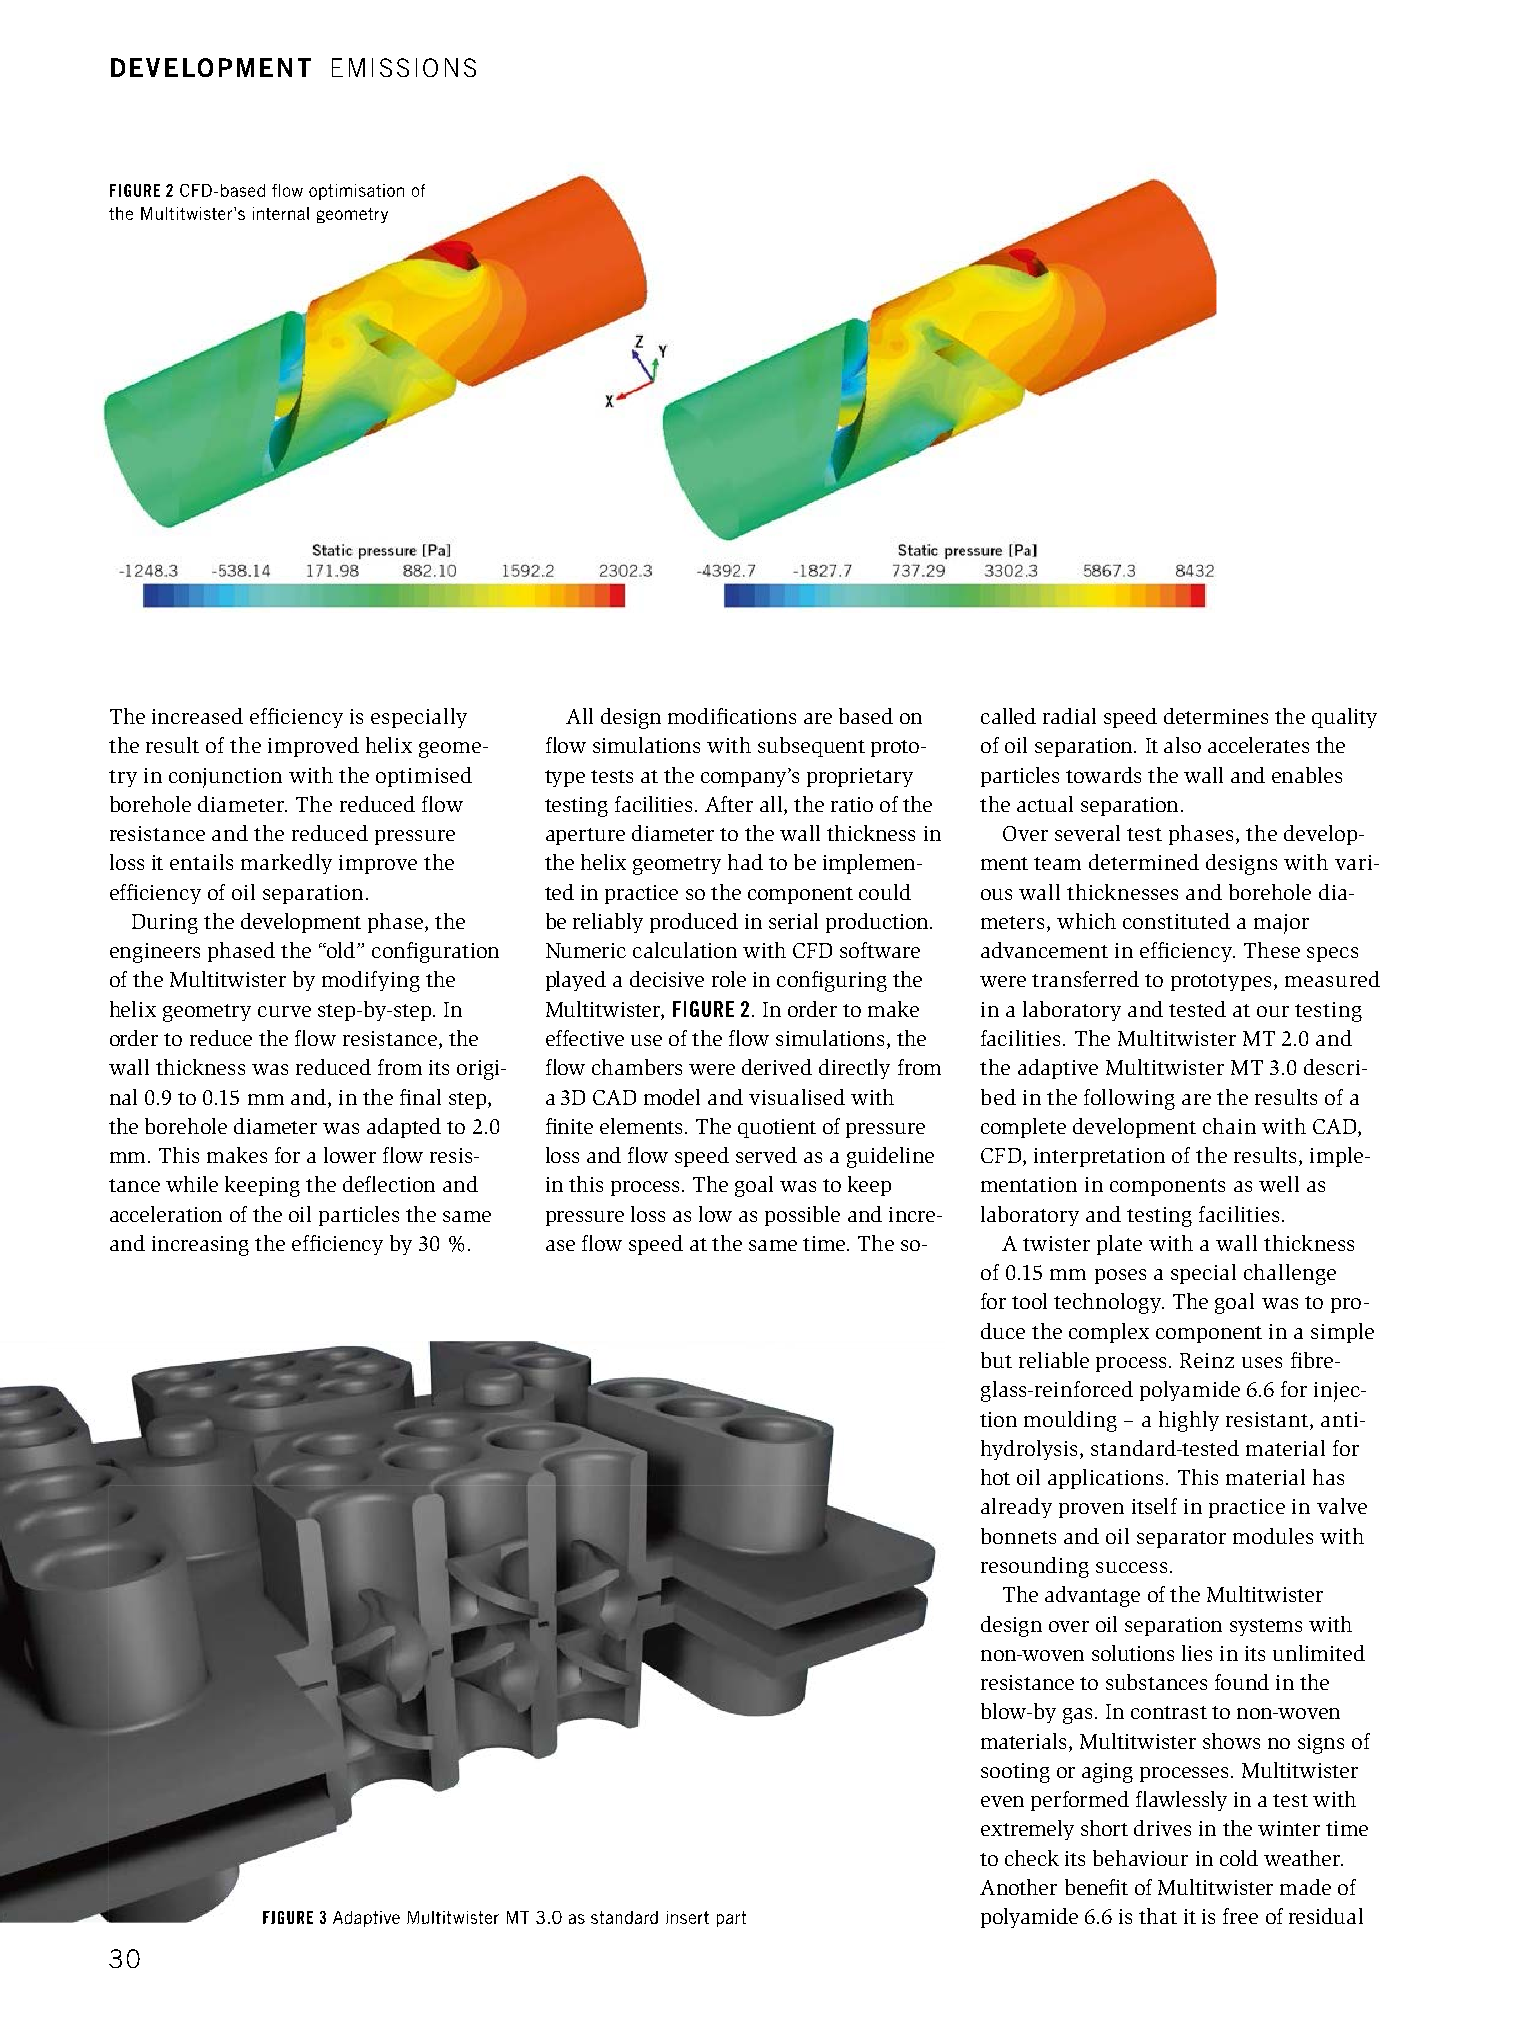 The height and width of the image is (2026, 1525). What do you see at coordinates (1239, 1858) in the image?
I see `cold` at bounding box center [1239, 1858].
